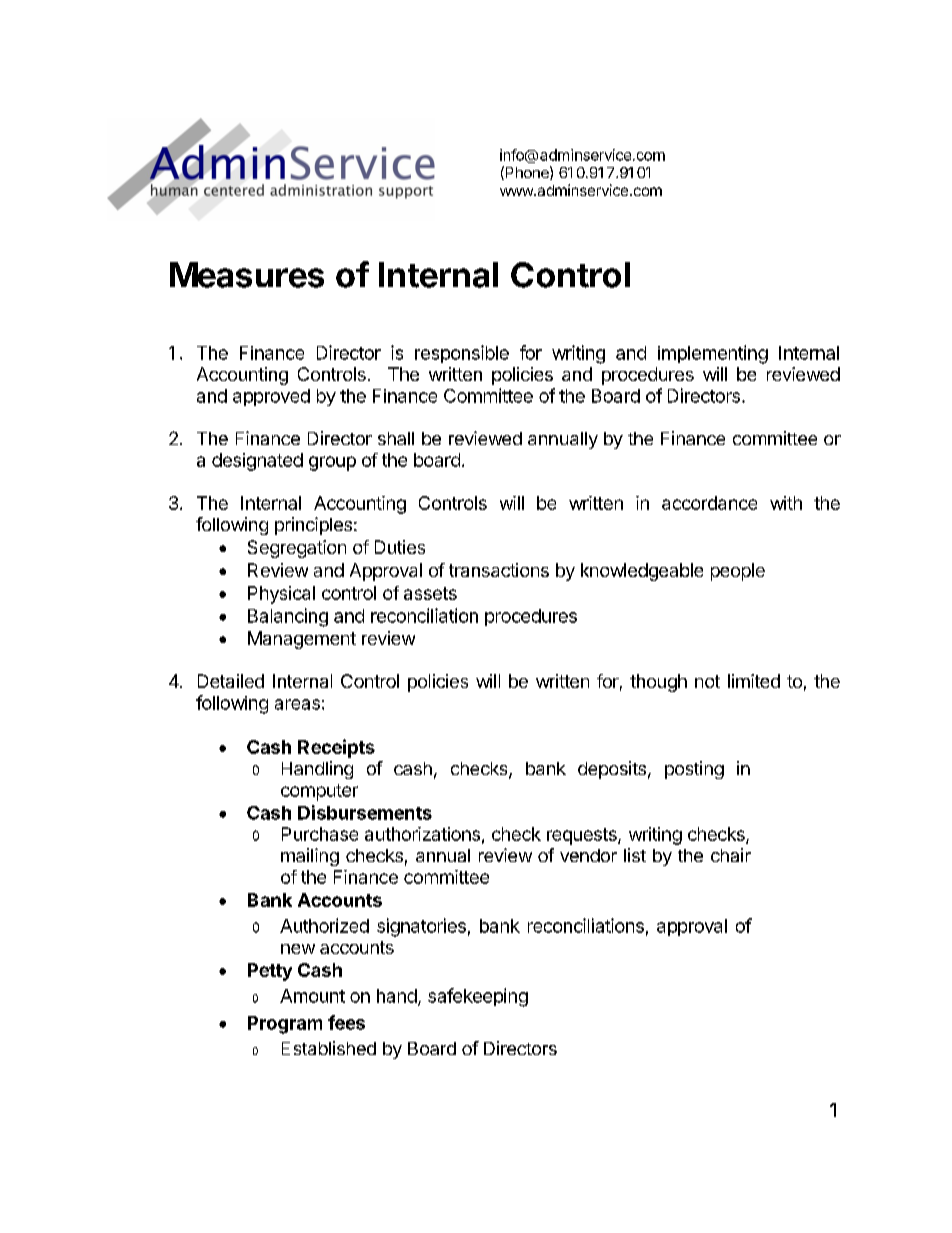  What do you see at coordinates (738, 572) in the screenshot?
I see `people` at bounding box center [738, 572].
